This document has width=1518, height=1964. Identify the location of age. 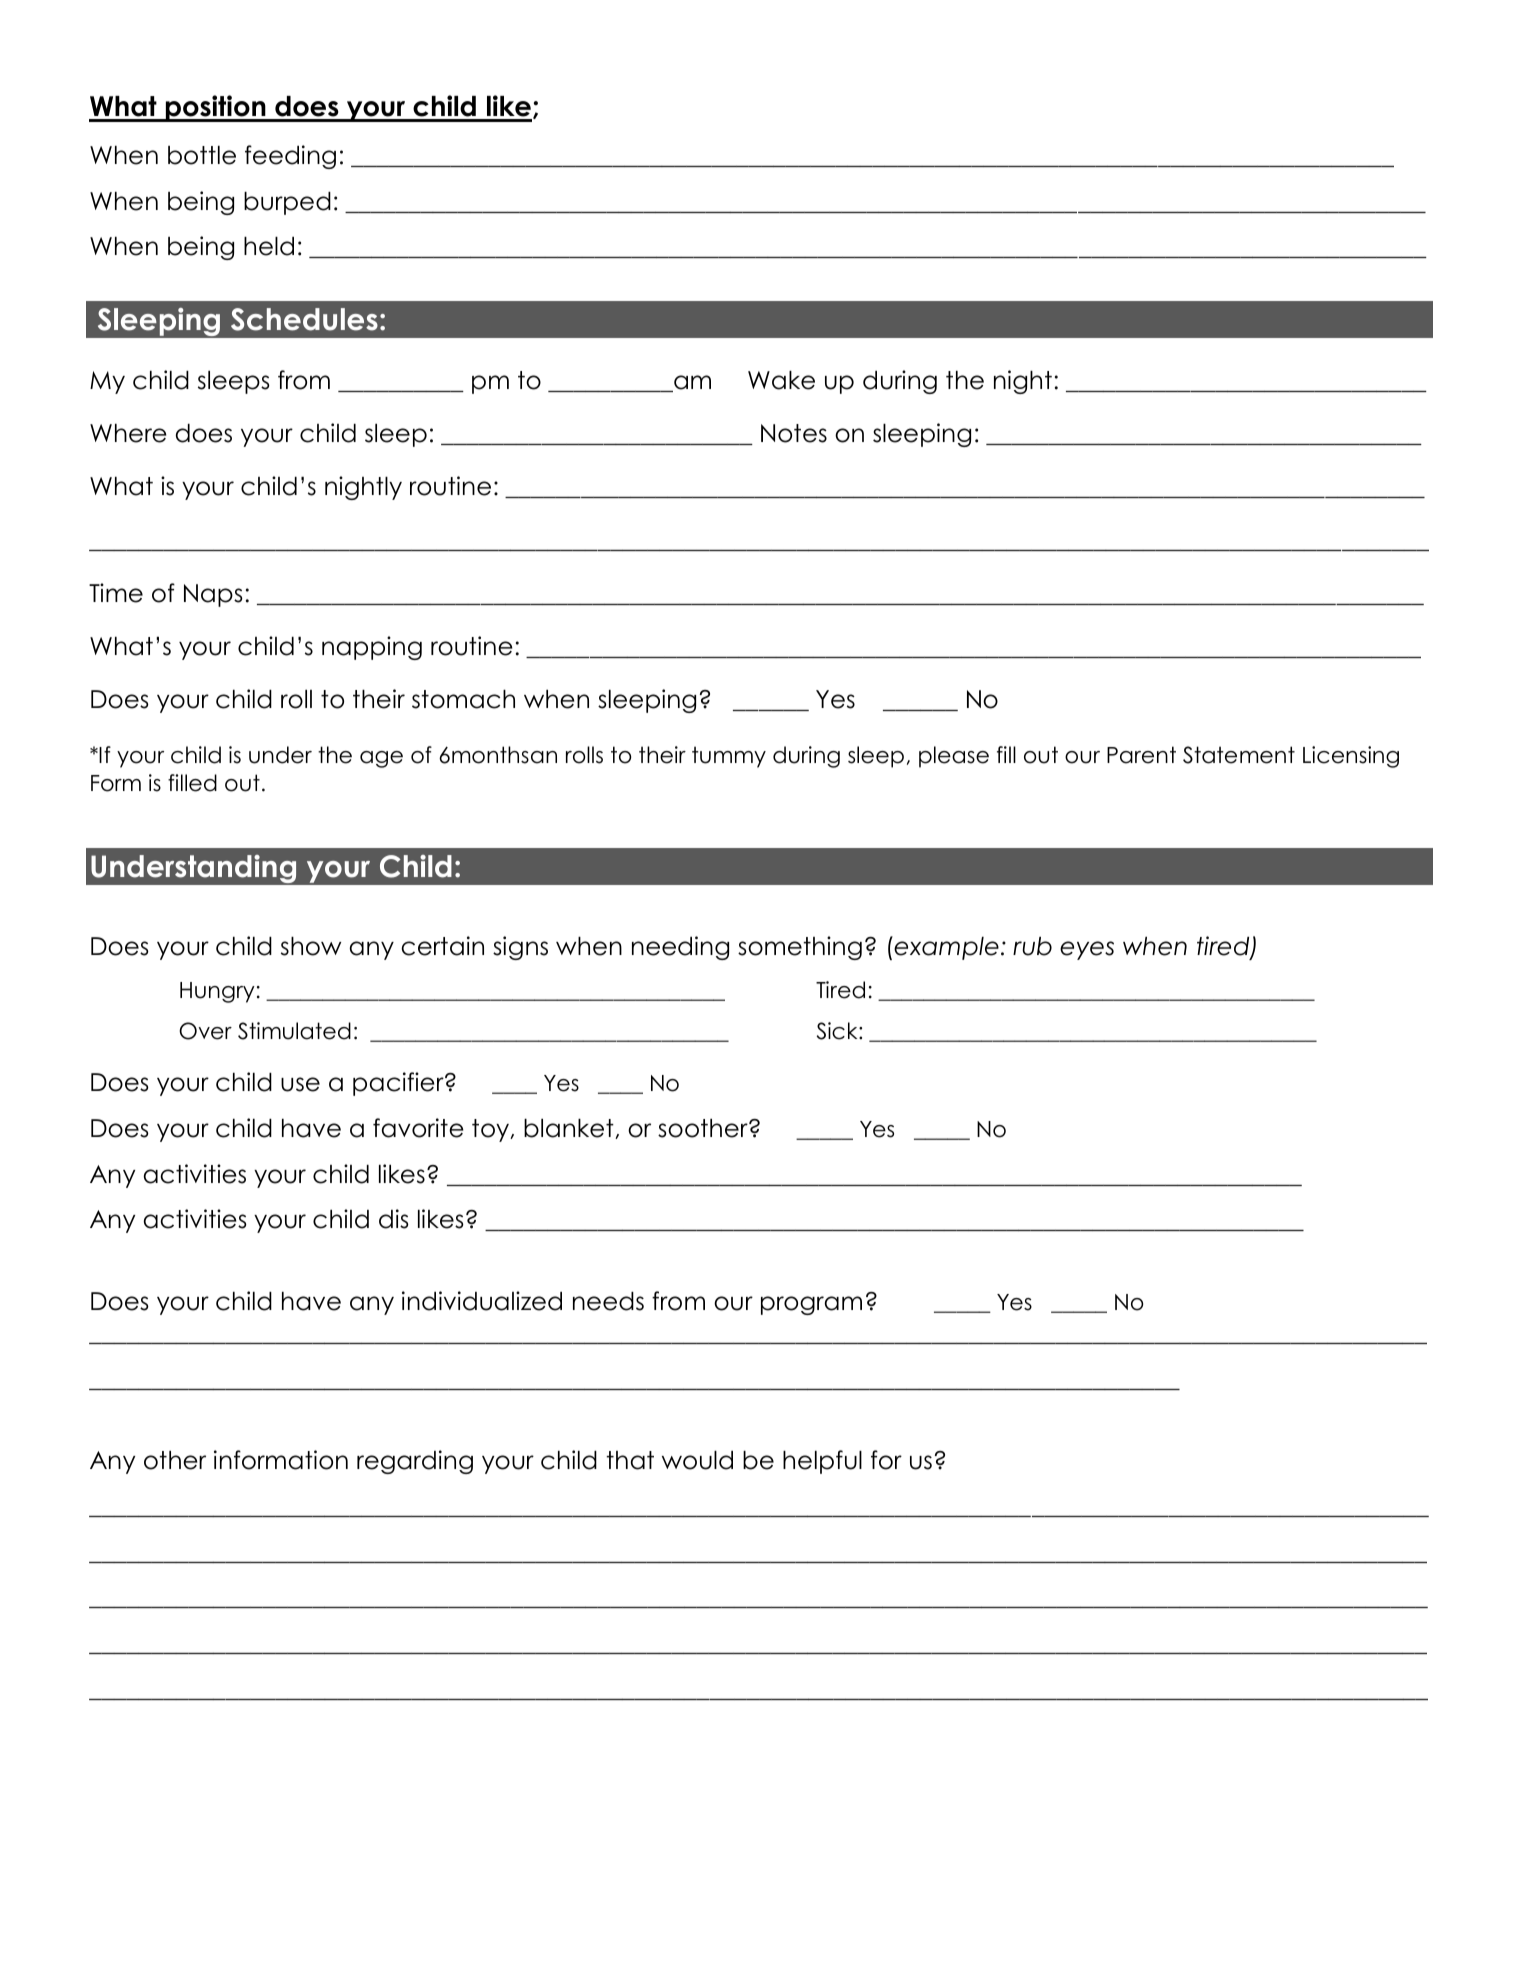
(381, 759).
